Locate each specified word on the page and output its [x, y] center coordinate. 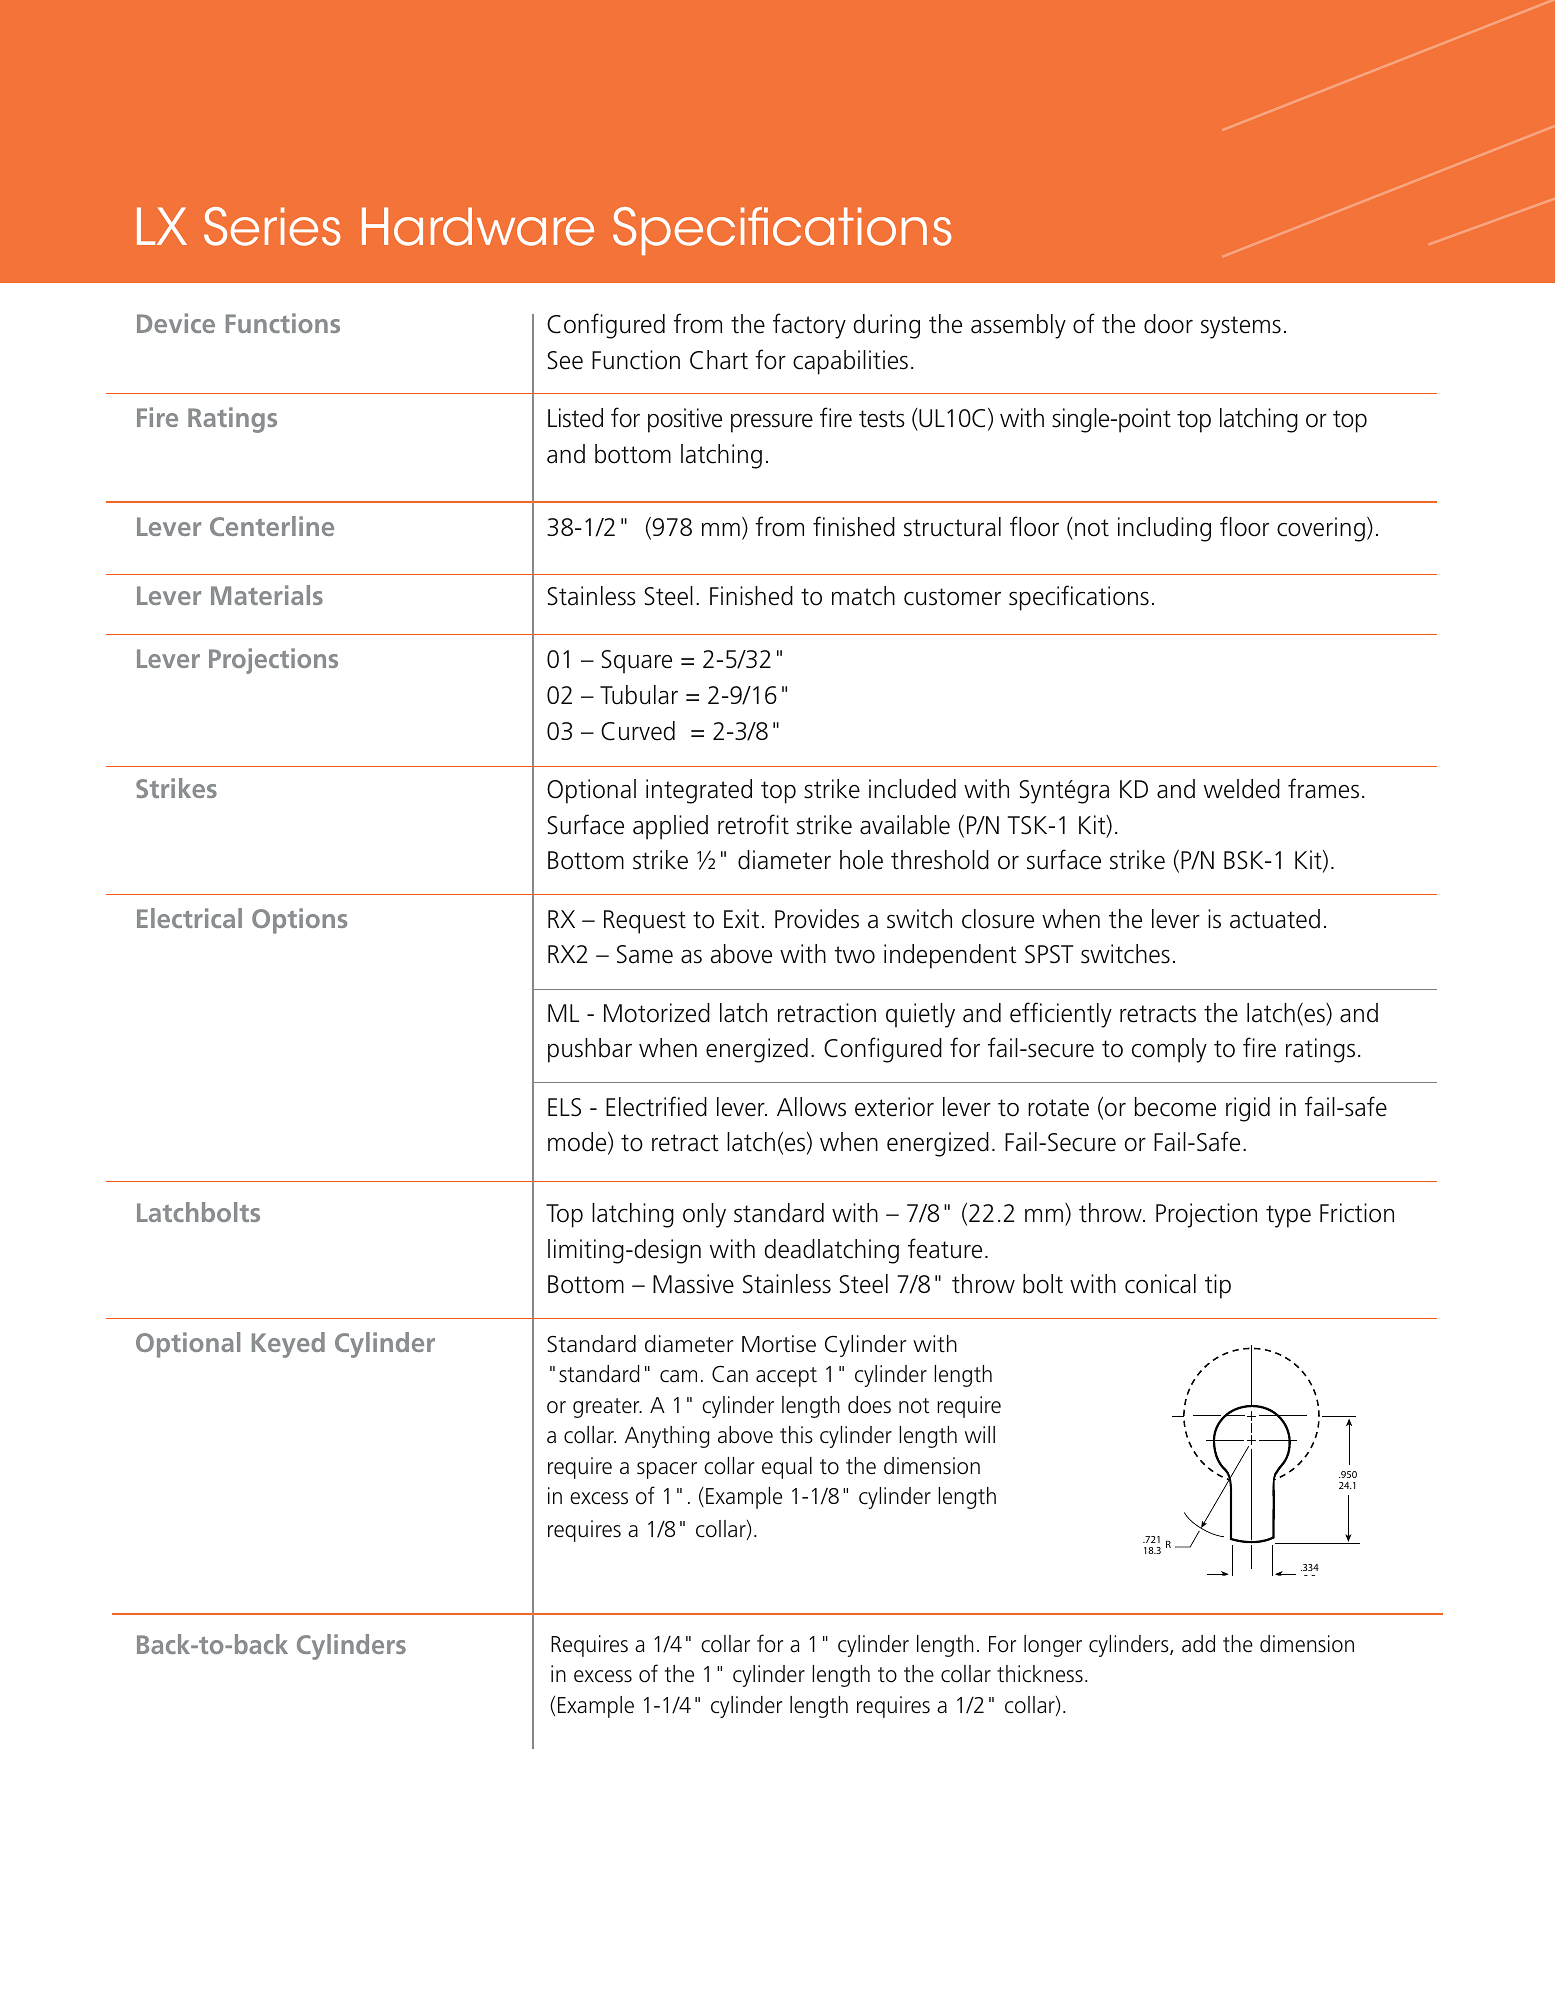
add [1198, 1644]
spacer [667, 1470]
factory [809, 326]
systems [1241, 327]
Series [272, 226]
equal [787, 1468]
